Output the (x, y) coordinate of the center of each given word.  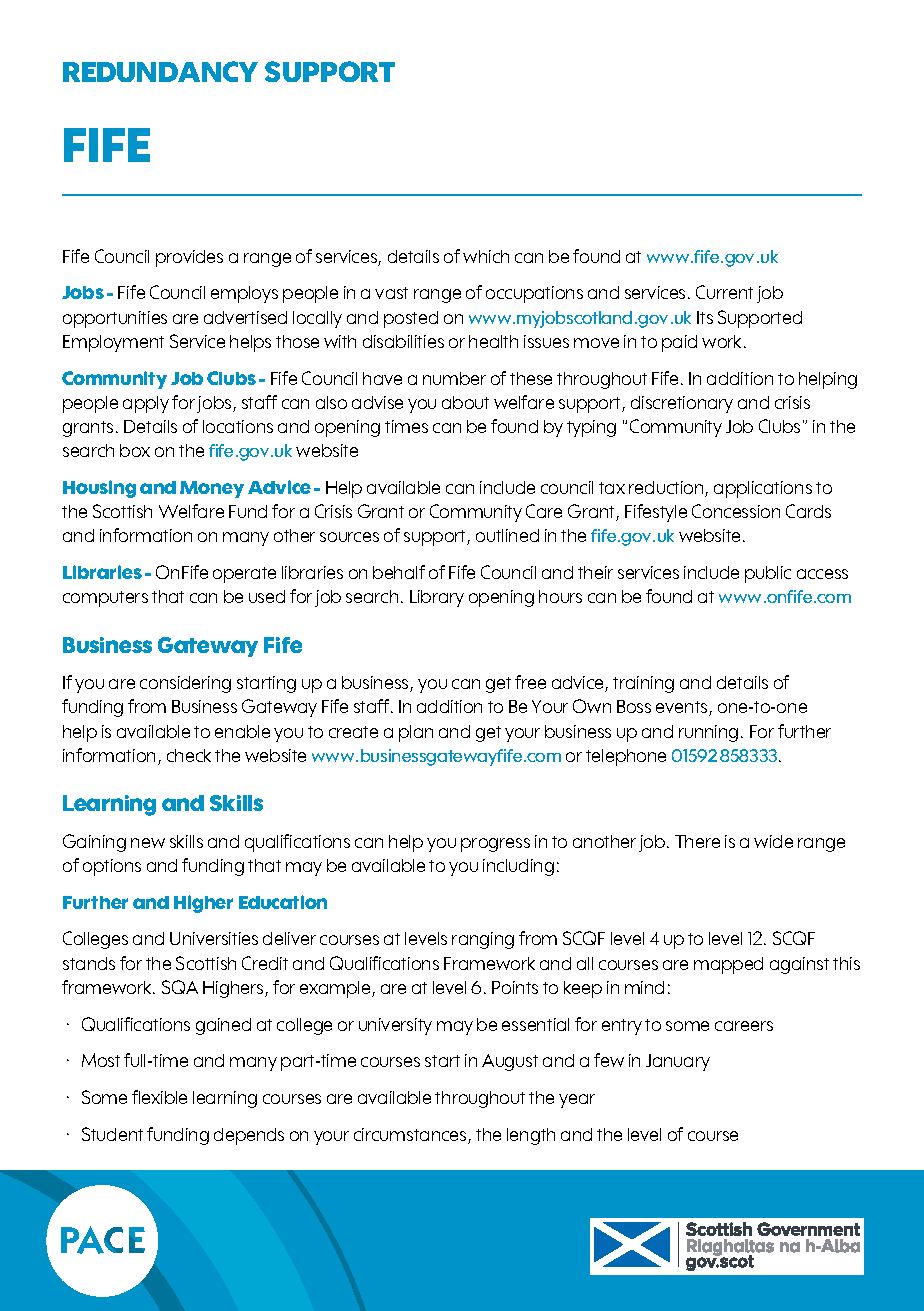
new (148, 843)
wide (773, 841)
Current (724, 292)
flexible (159, 1097)
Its (705, 317)
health (493, 341)
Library (437, 598)
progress (495, 845)
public (768, 574)
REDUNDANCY (160, 71)
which (486, 256)
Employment (113, 343)
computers (105, 599)
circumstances (411, 1136)
